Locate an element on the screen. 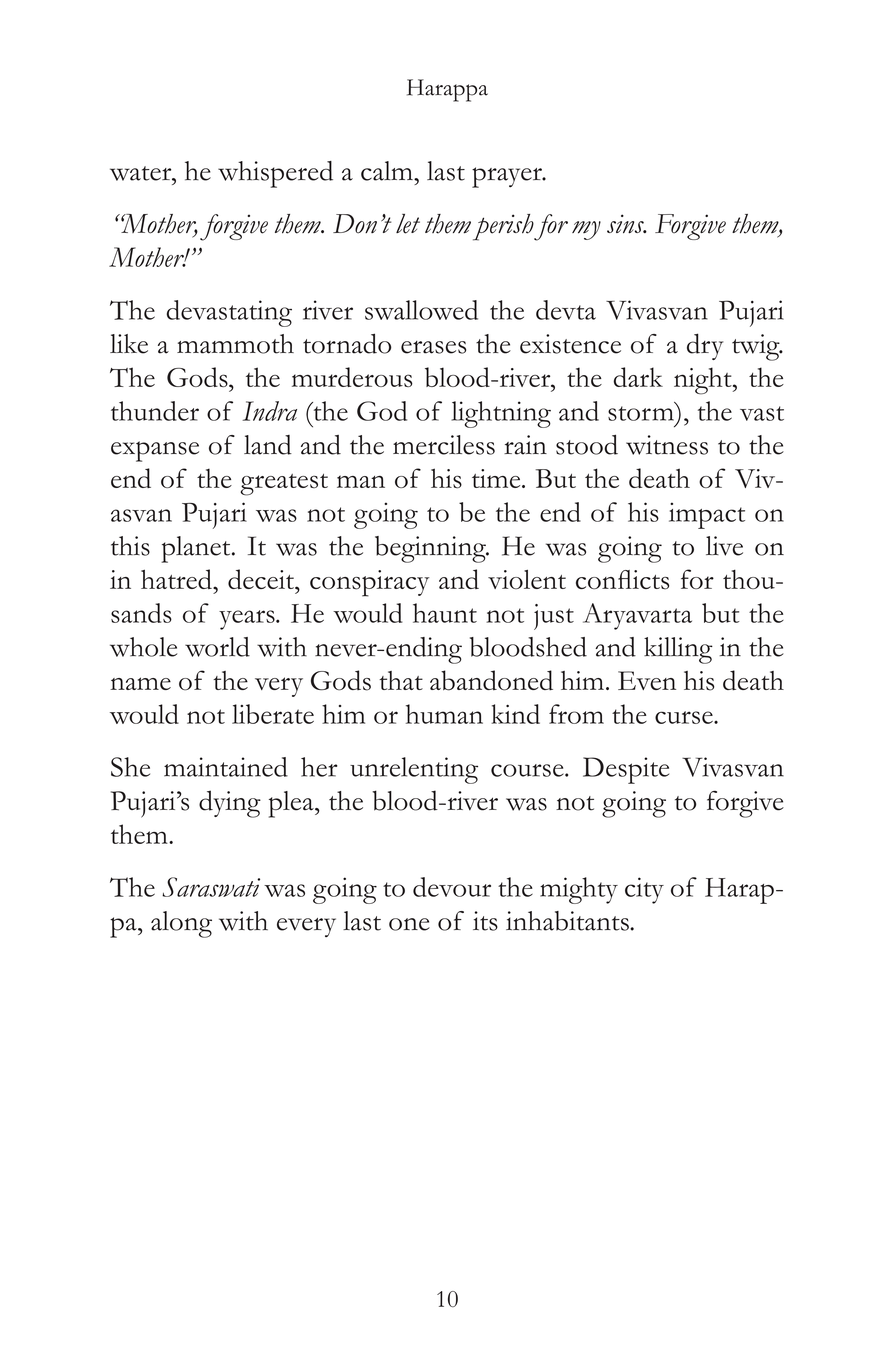 The width and height of the screenshot is (894, 1372). killing is located at coordinates (678, 650).
